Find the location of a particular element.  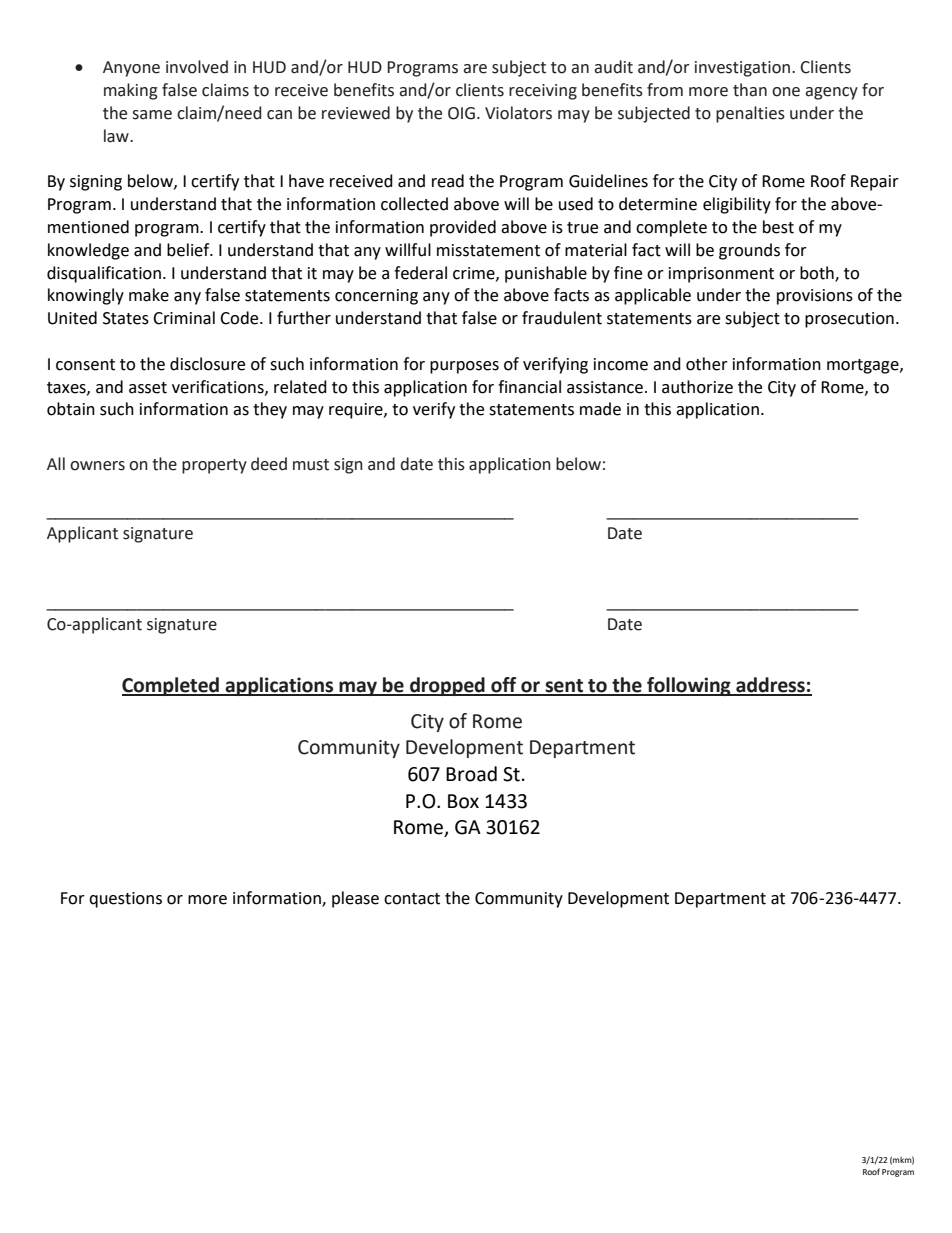

contact is located at coordinates (412, 899).
